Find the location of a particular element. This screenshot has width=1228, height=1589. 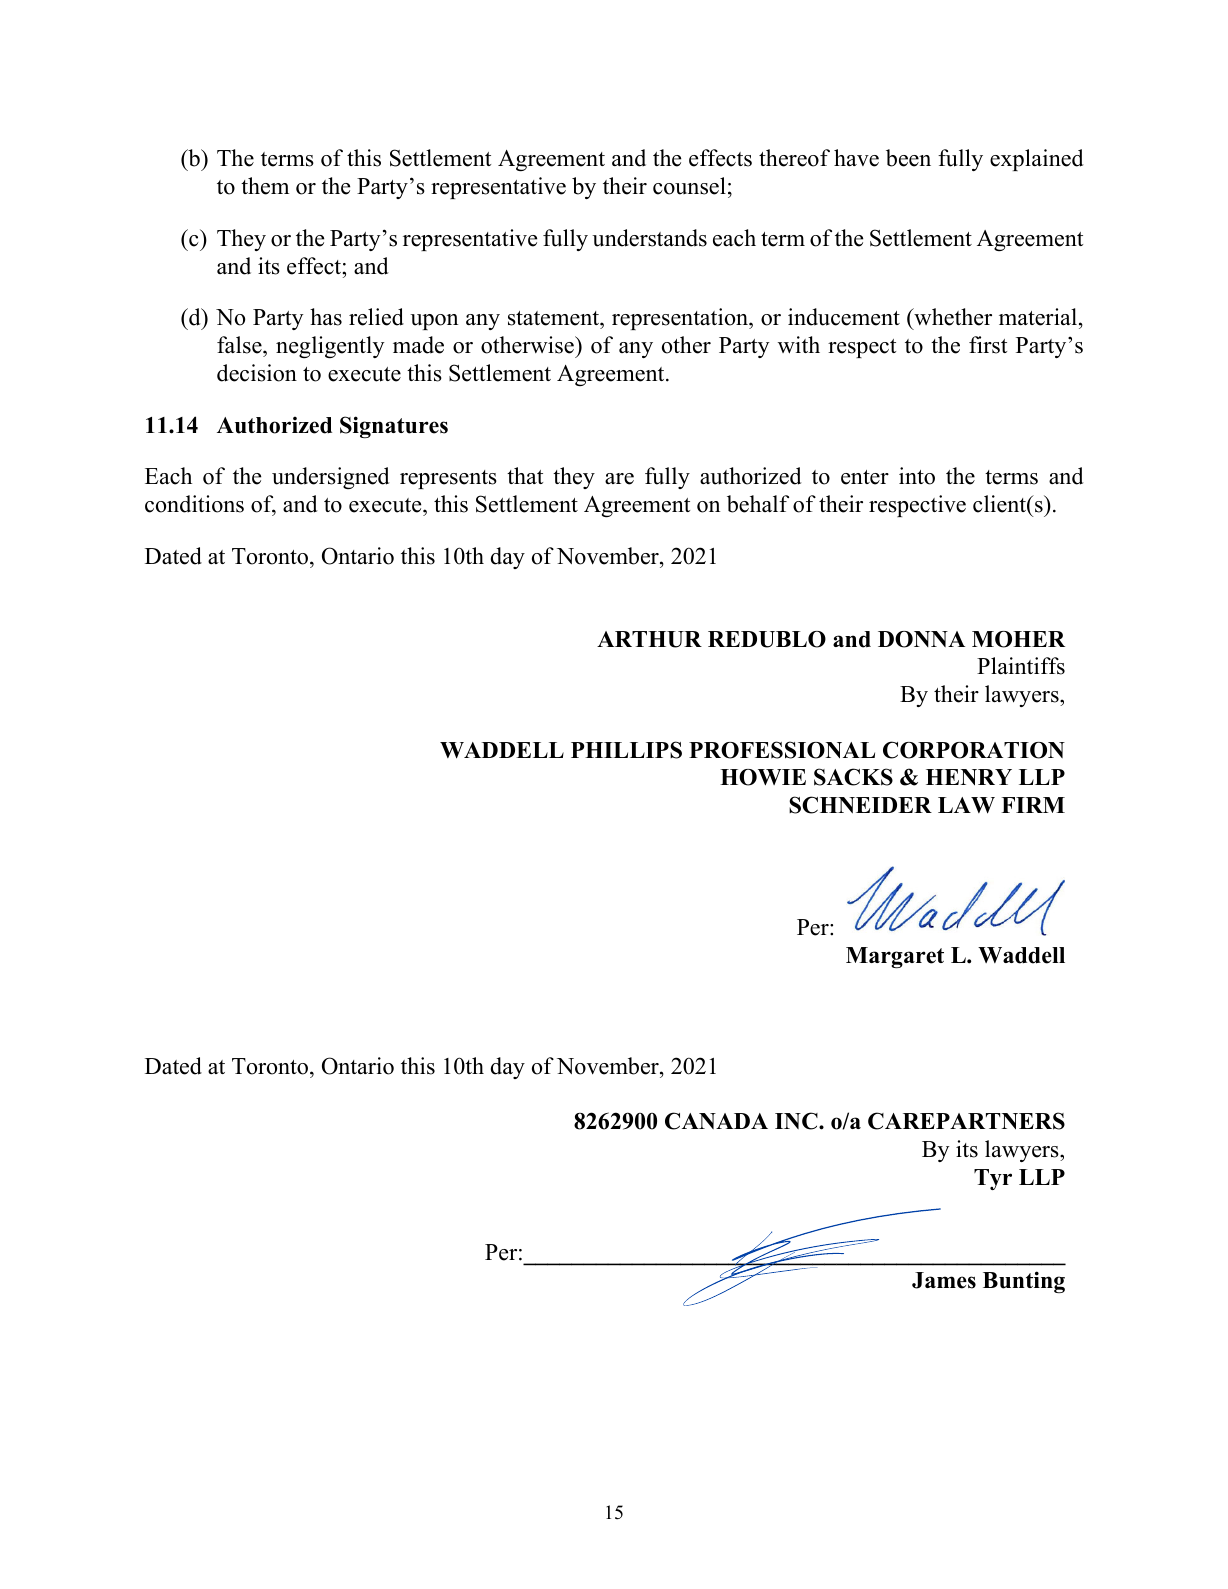

PHILLIPS is located at coordinates (626, 750).
